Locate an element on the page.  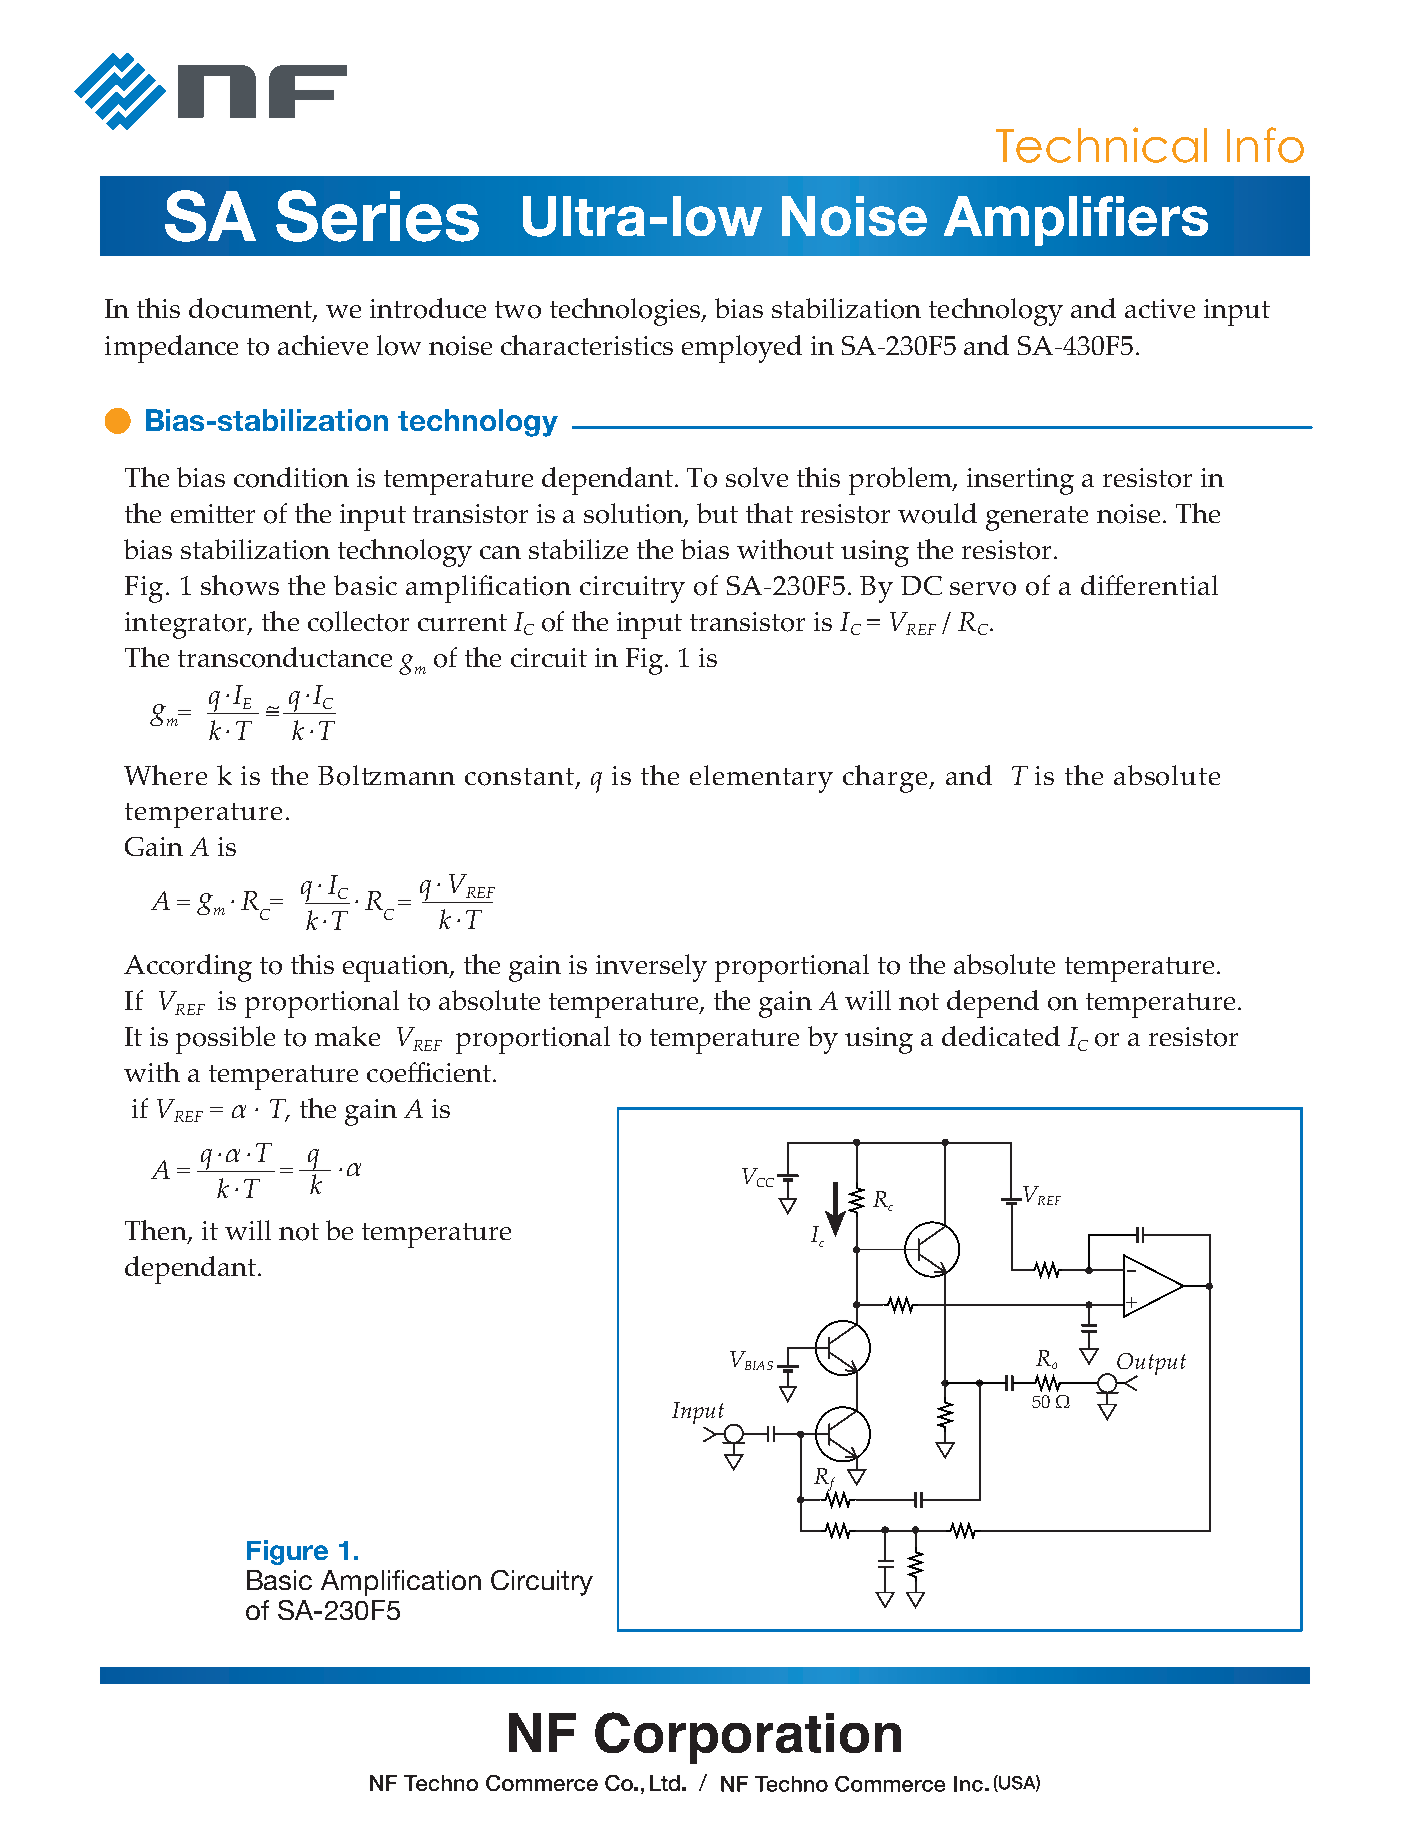
Boltzmann is located at coordinates (386, 775).
